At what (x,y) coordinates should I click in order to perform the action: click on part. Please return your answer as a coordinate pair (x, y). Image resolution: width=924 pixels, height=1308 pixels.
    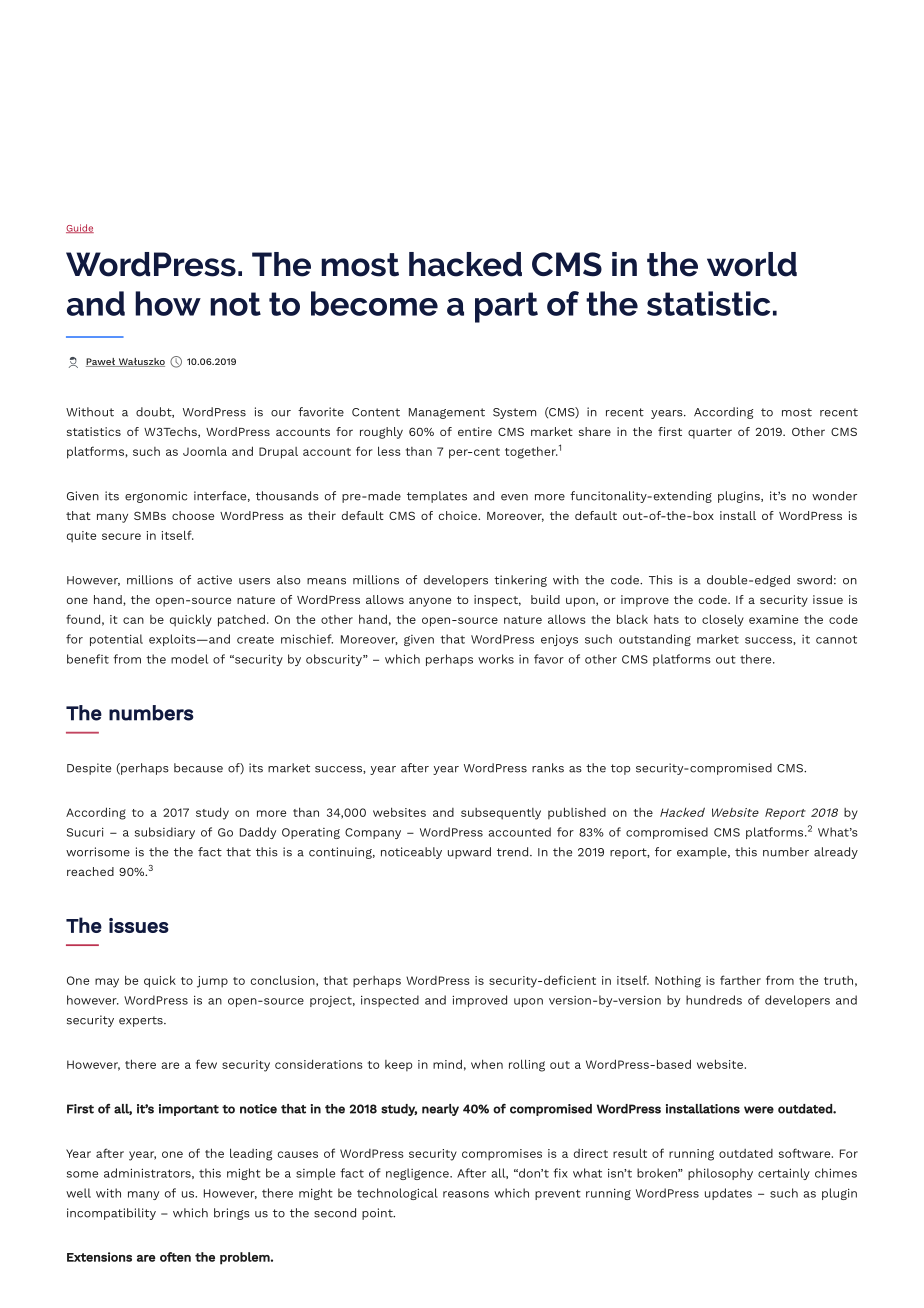
    Looking at the image, I should click on (506, 307).
